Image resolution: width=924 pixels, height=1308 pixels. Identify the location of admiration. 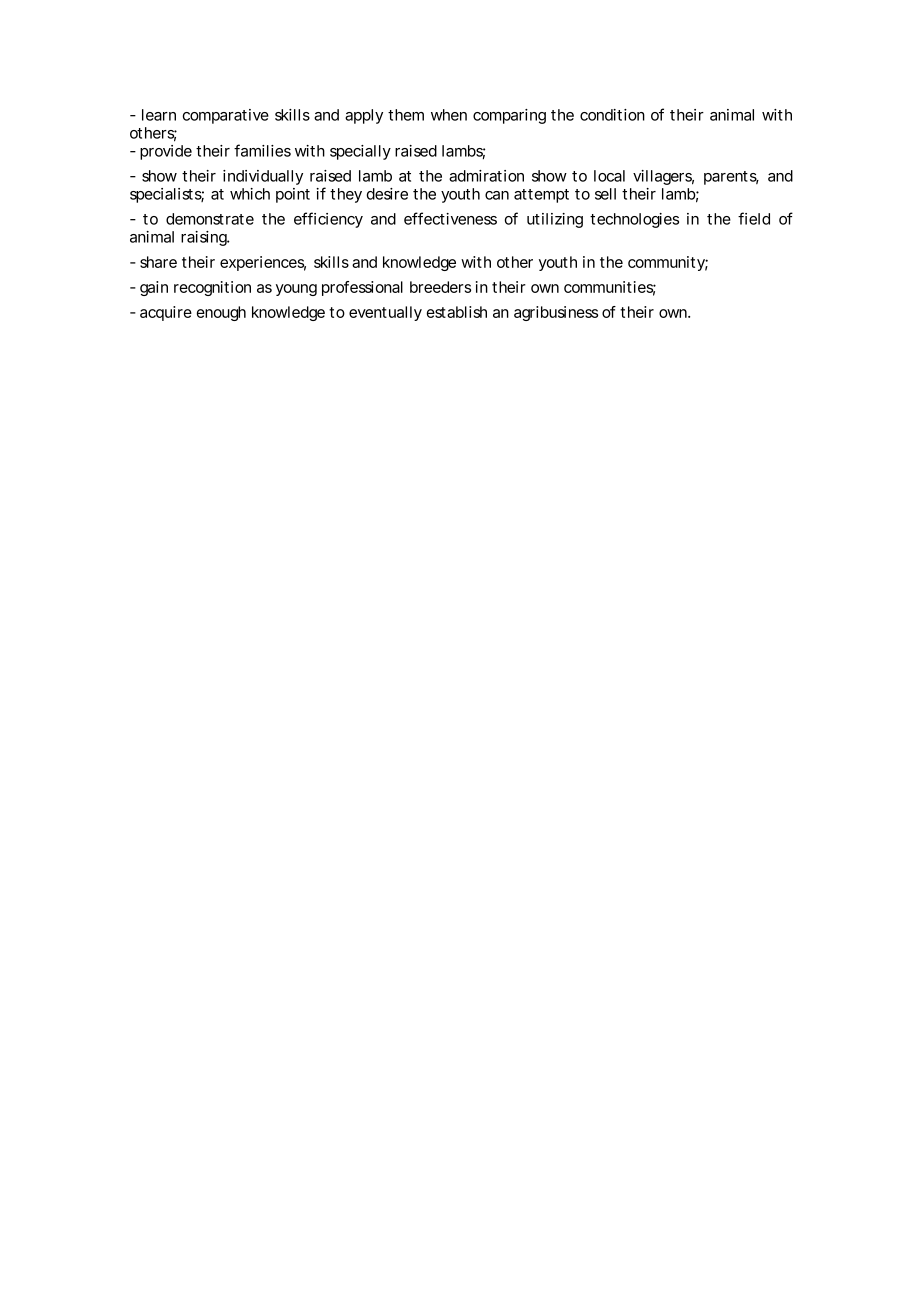
(486, 176).
